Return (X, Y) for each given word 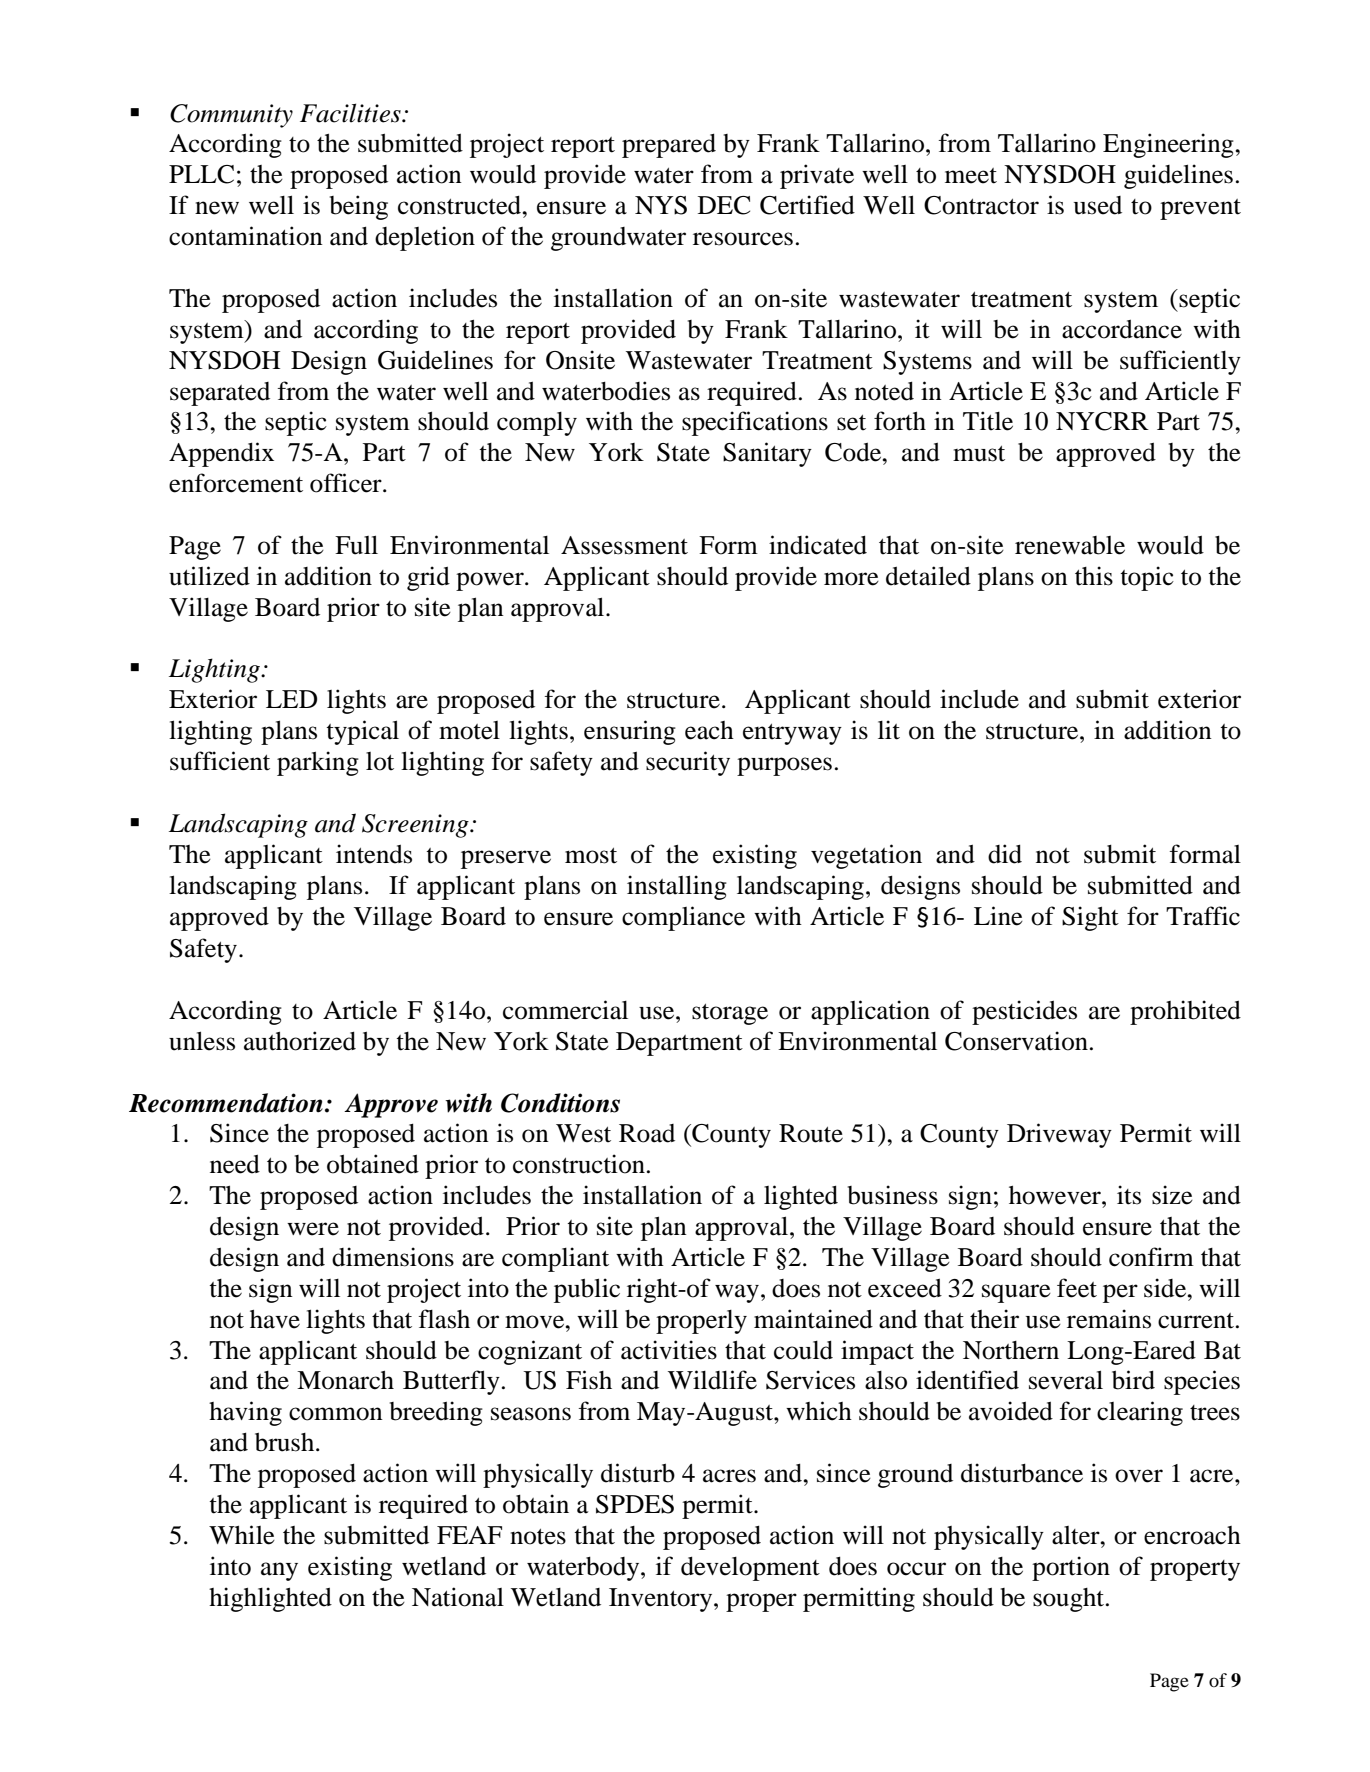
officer (347, 483)
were (313, 1229)
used (1098, 205)
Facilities (351, 113)
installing (677, 887)
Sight (1090, 918)
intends (374, 854)
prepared (669, 145)
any (279, 1571)
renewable (1070, 545)
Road (647, 1133)
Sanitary (767, 454)
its (1129, 1195)
